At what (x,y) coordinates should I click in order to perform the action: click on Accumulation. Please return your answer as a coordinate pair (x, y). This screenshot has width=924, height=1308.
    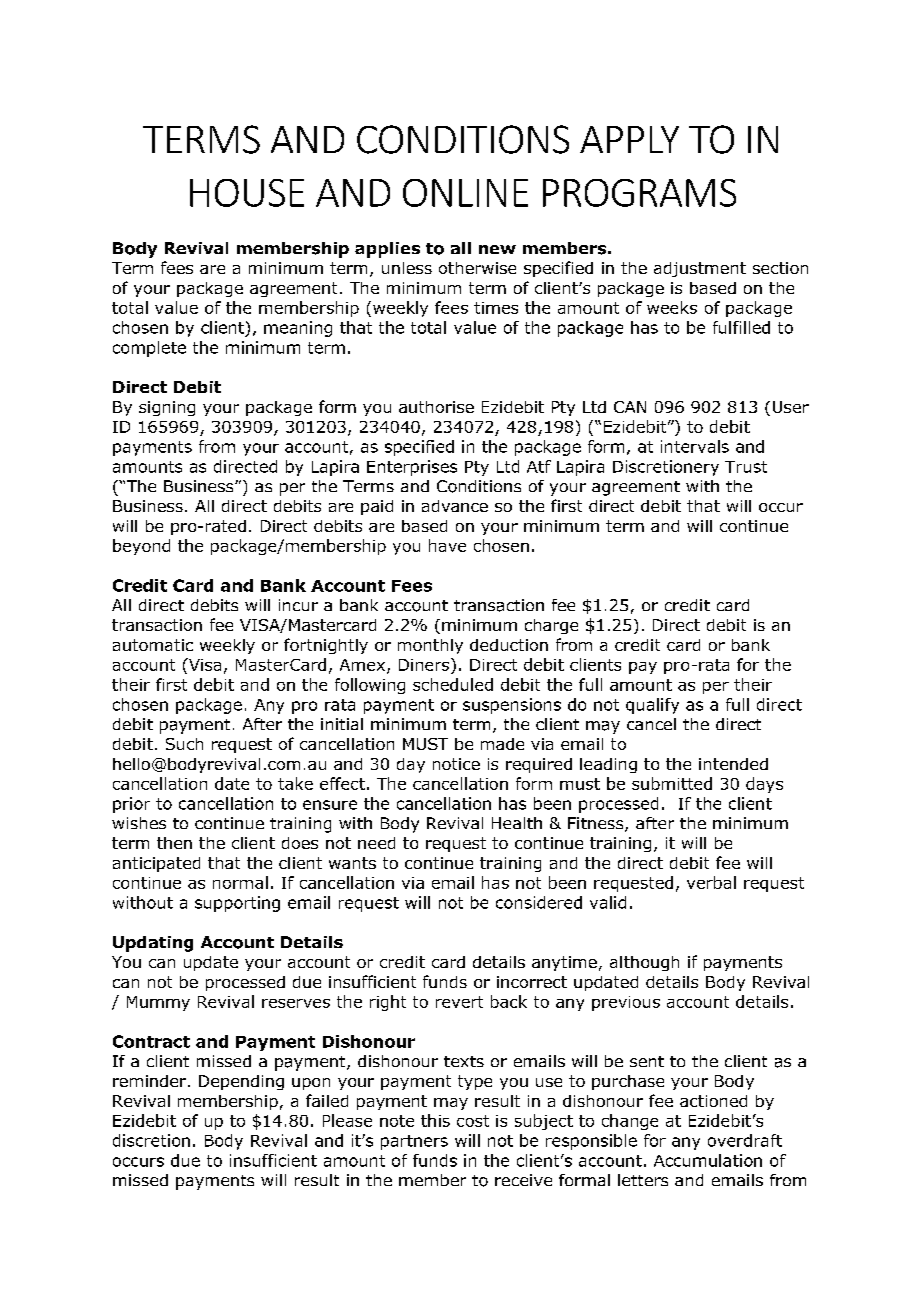
    Looking at the image, I should click on (708, 1160).
